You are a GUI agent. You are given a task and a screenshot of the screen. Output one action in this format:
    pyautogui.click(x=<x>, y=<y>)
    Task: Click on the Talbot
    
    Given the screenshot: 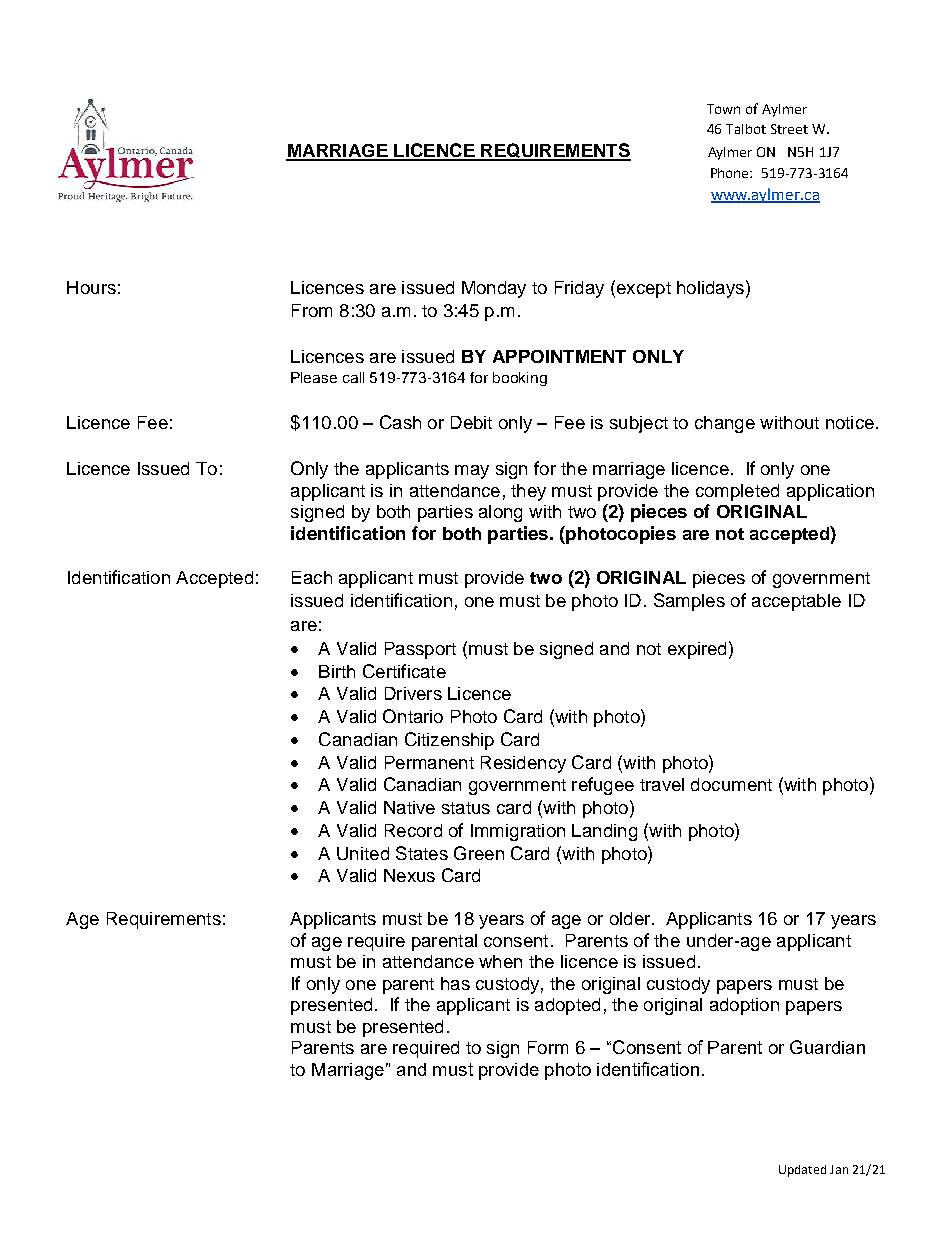 What is the action you would take?
    pyautogui.click(x=746, y=129)
